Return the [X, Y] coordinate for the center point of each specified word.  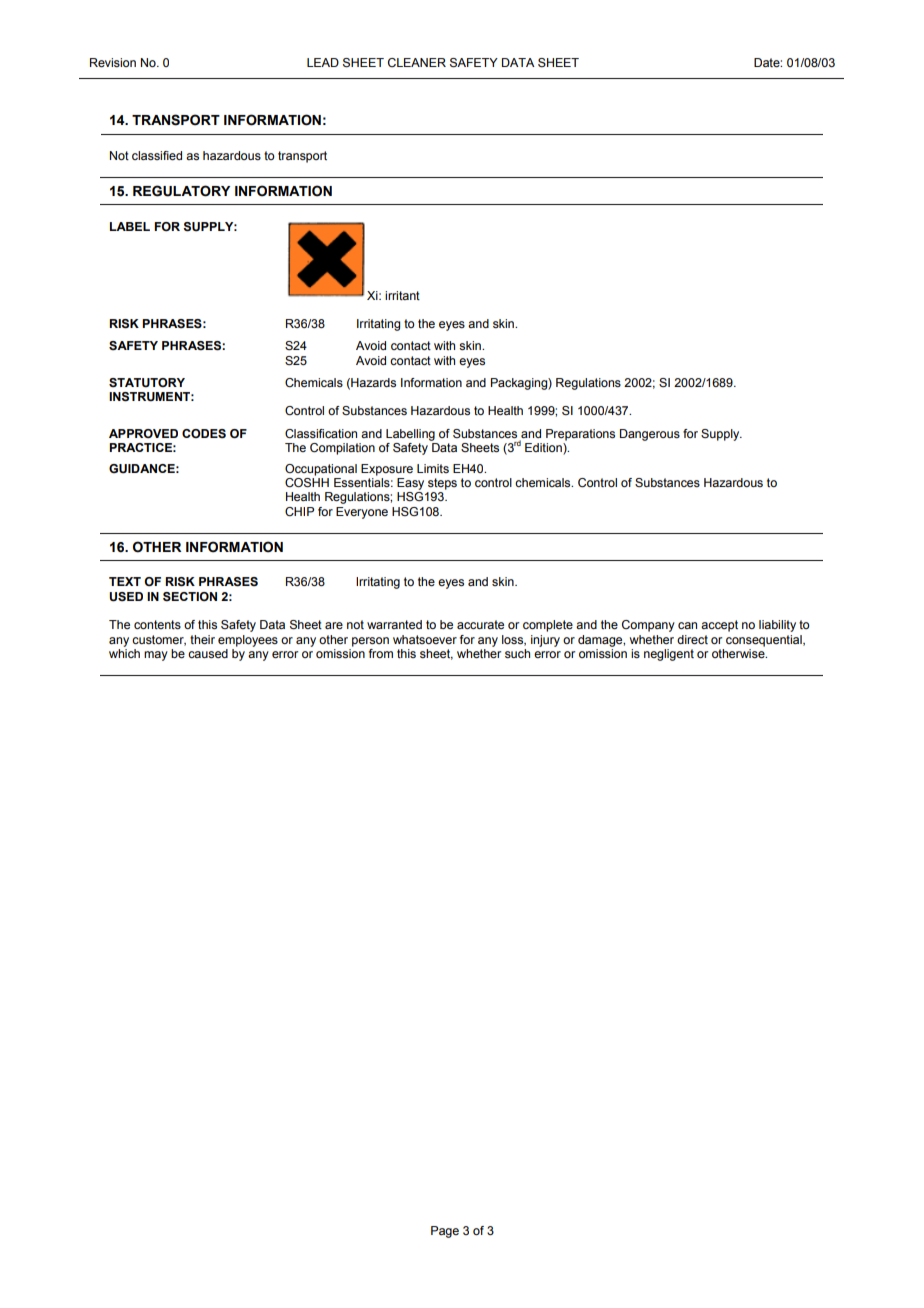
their [202, 639]
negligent [669, 655]
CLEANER [417, 62]
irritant [402, 295]
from [381, 653]
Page [445, 1232]
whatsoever [425, 639]
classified [157, 155]
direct [692, 639]
